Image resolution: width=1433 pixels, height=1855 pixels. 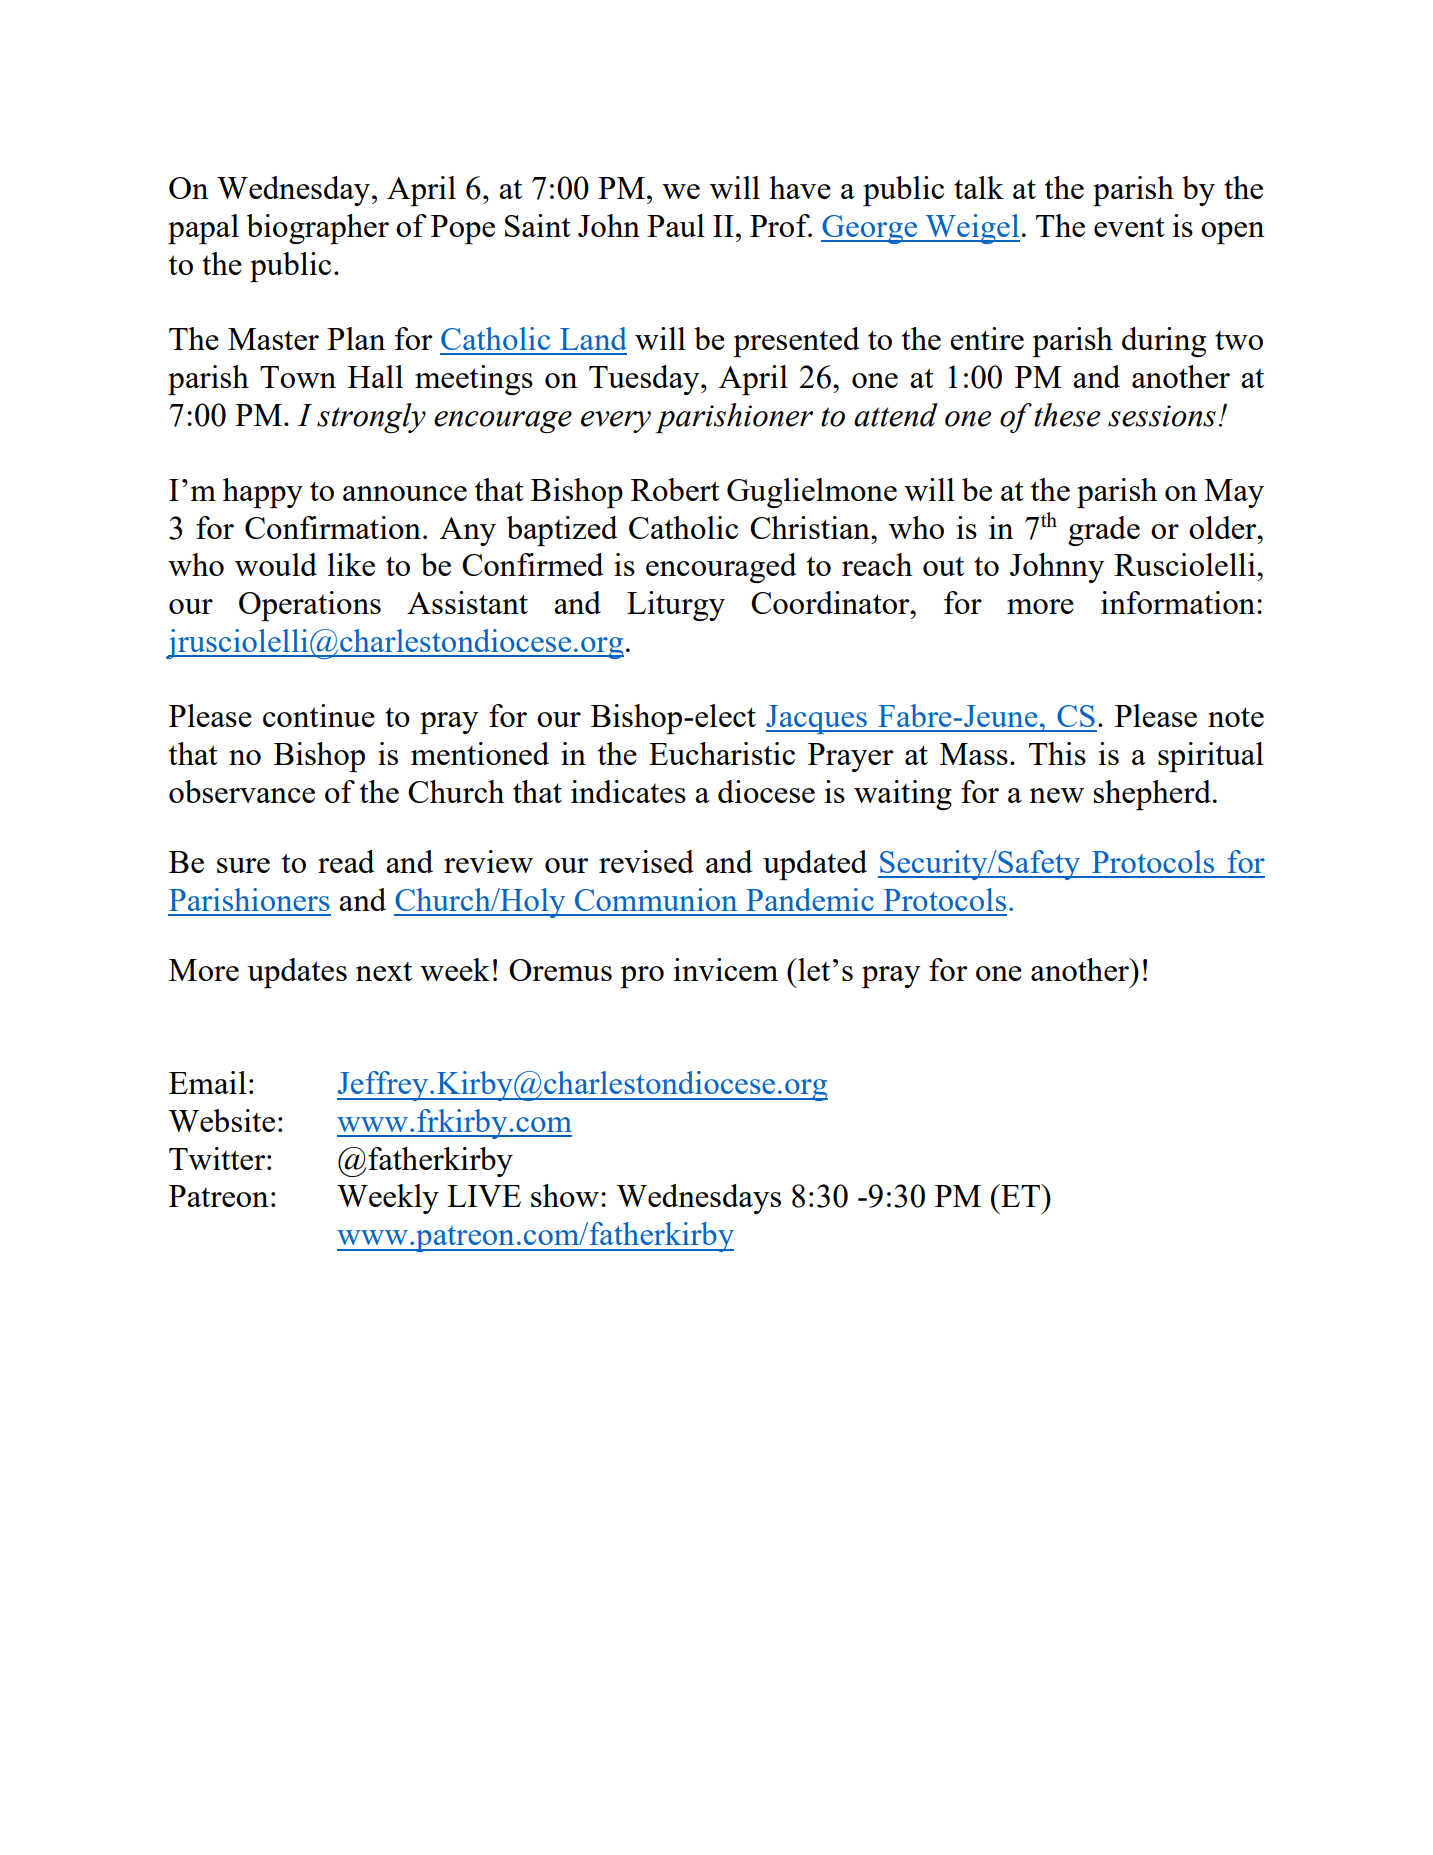 What do you see at coordinates (676, 225) in the page?
I see `Paul` at bounding box center [676, 225].
